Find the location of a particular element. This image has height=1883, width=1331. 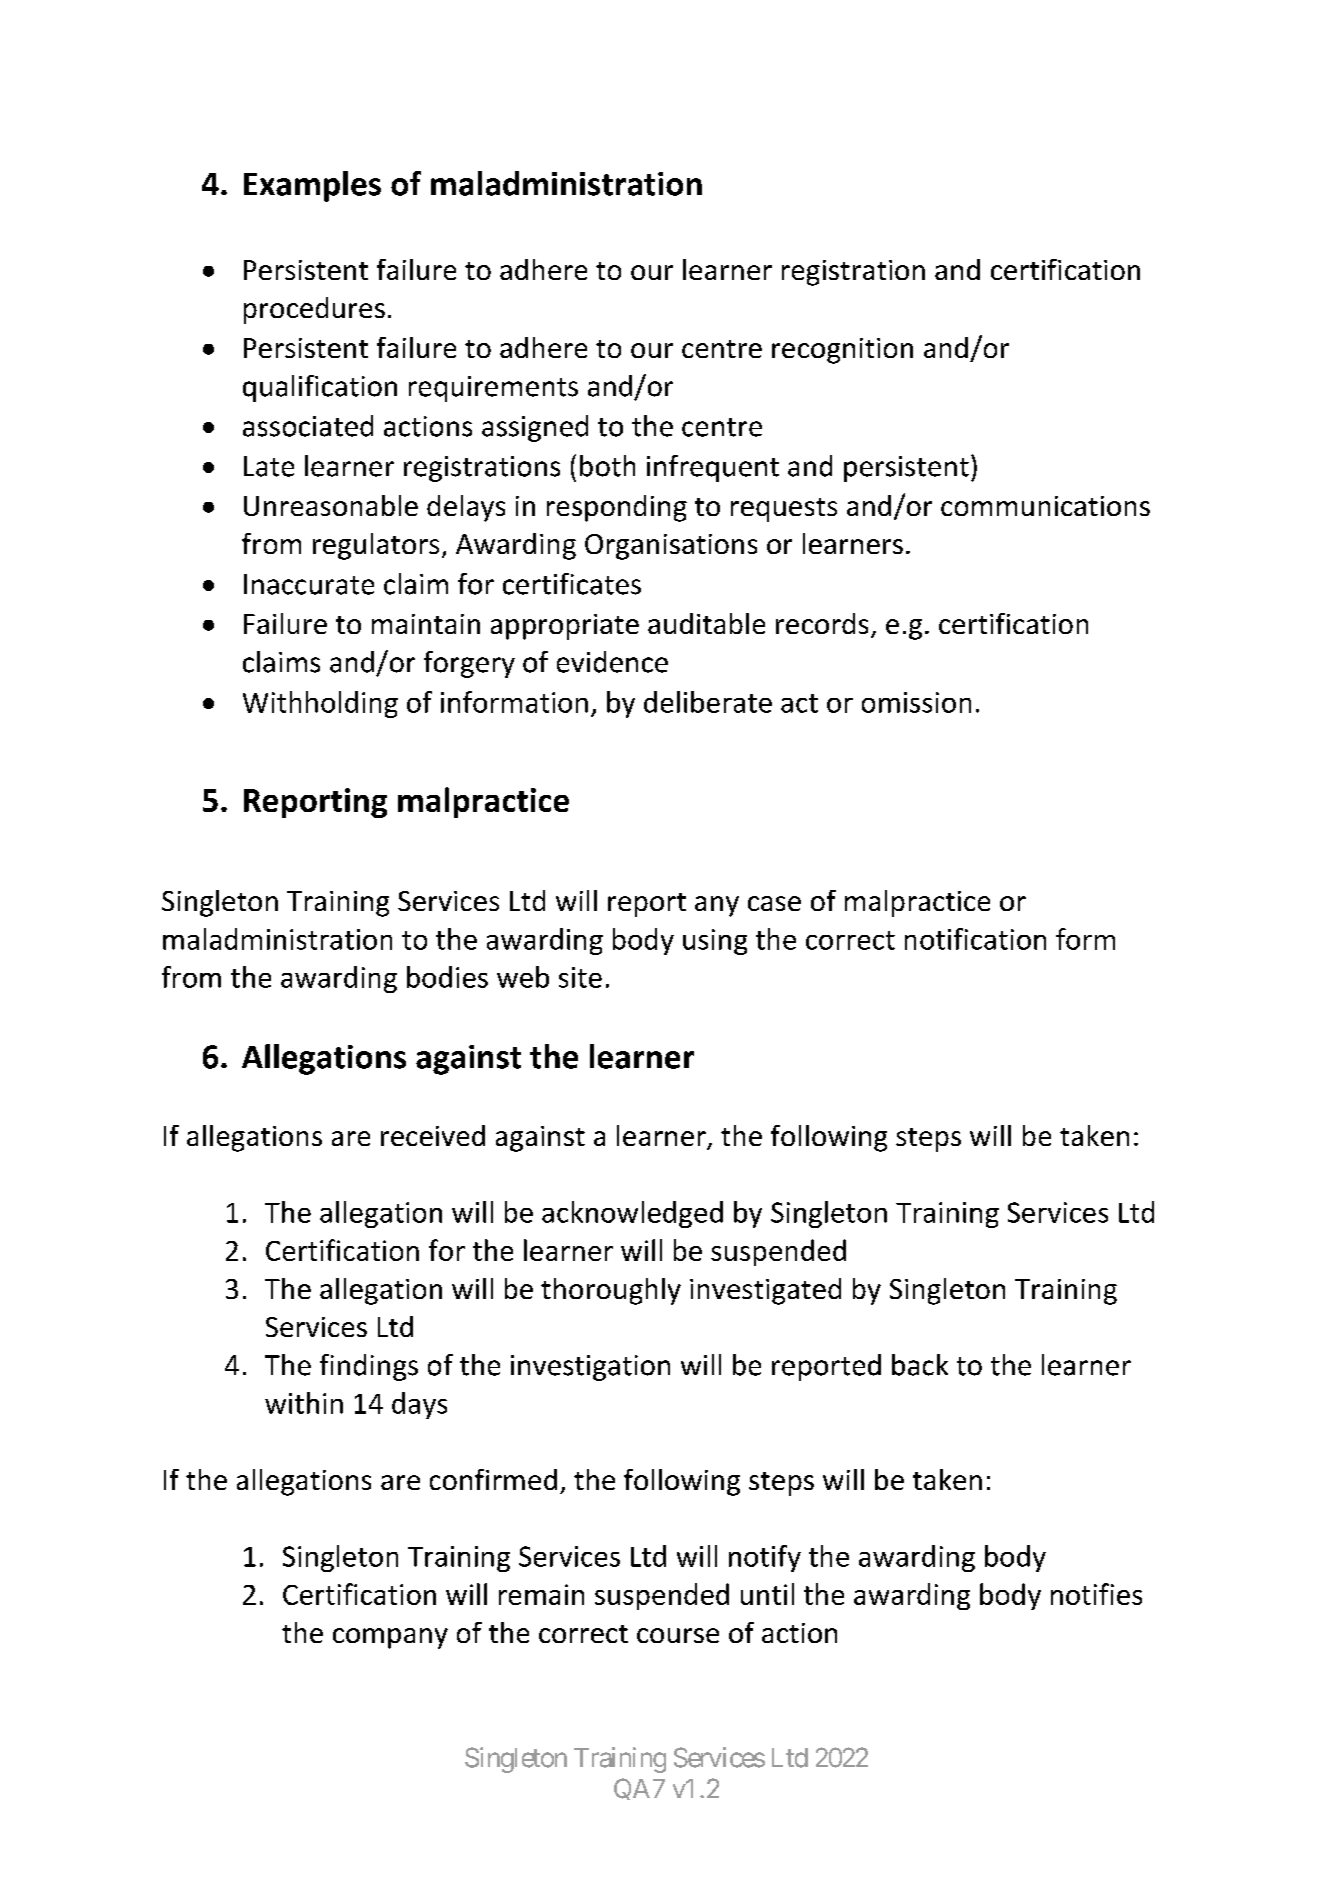

recognition is located at coordinates (842, 351).
